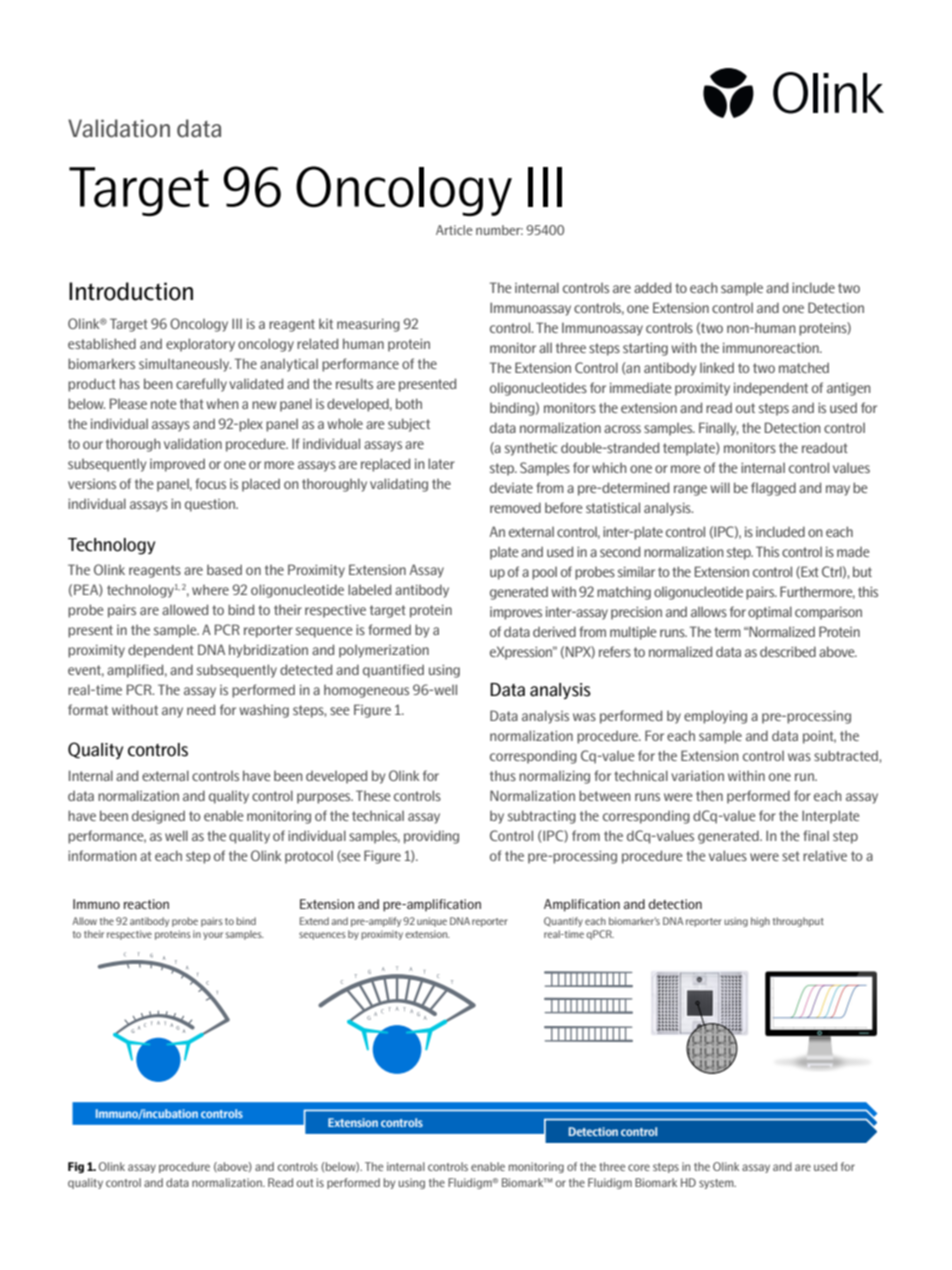  Describe the element at coordinates (511, 487) in the screenshot. I see `deviate` at that location.
